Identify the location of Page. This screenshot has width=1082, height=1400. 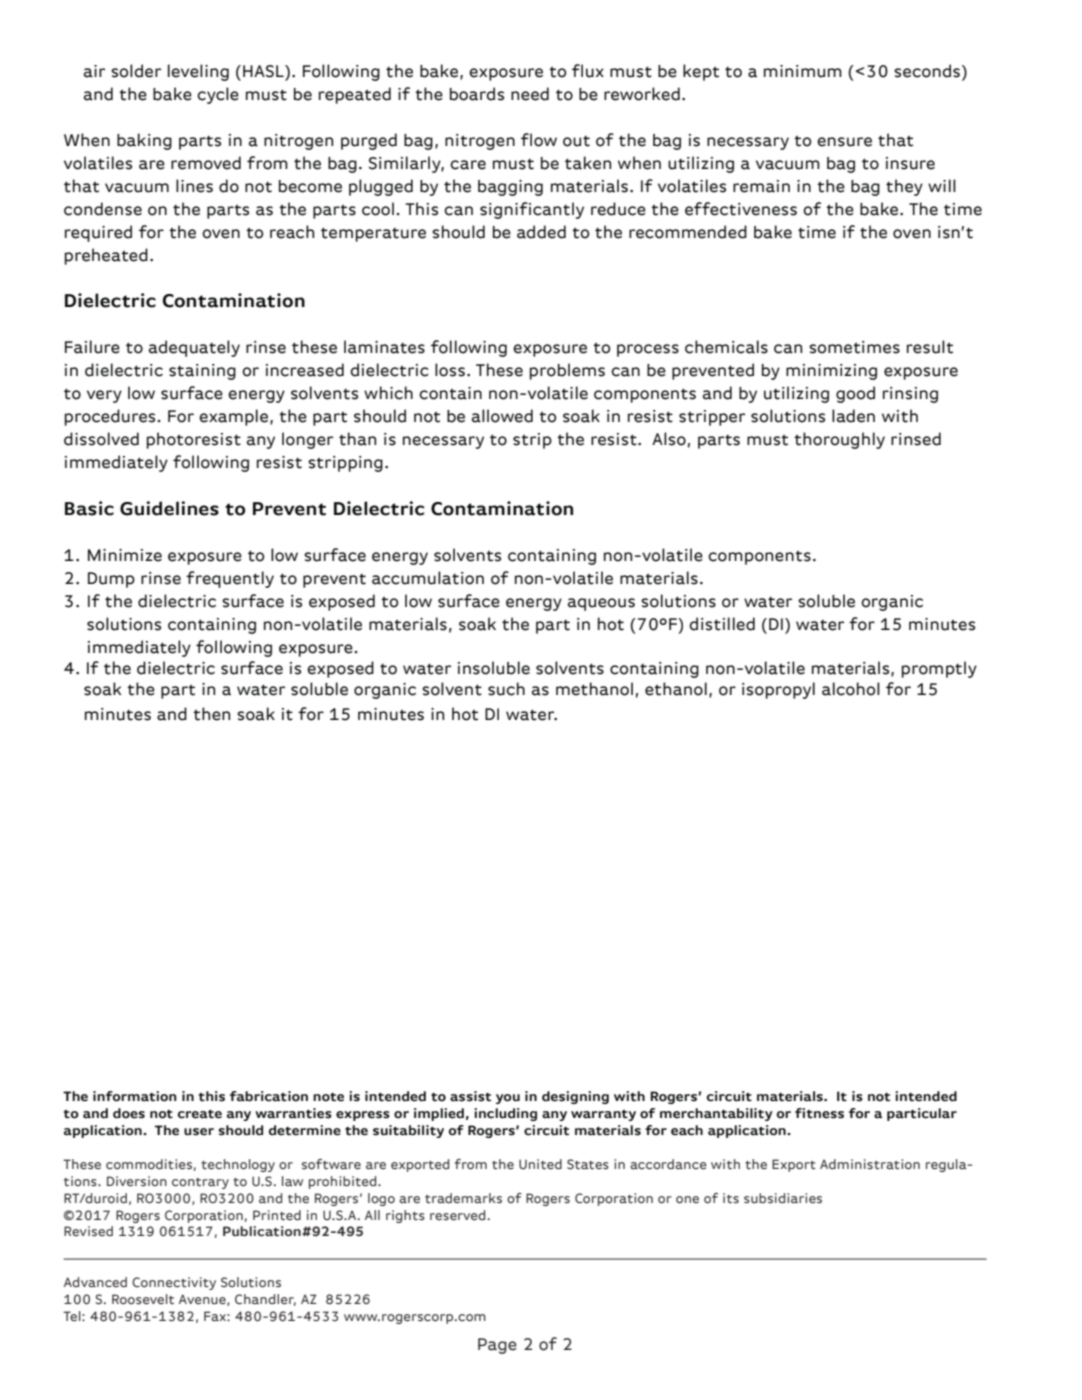
(497, 1346).
